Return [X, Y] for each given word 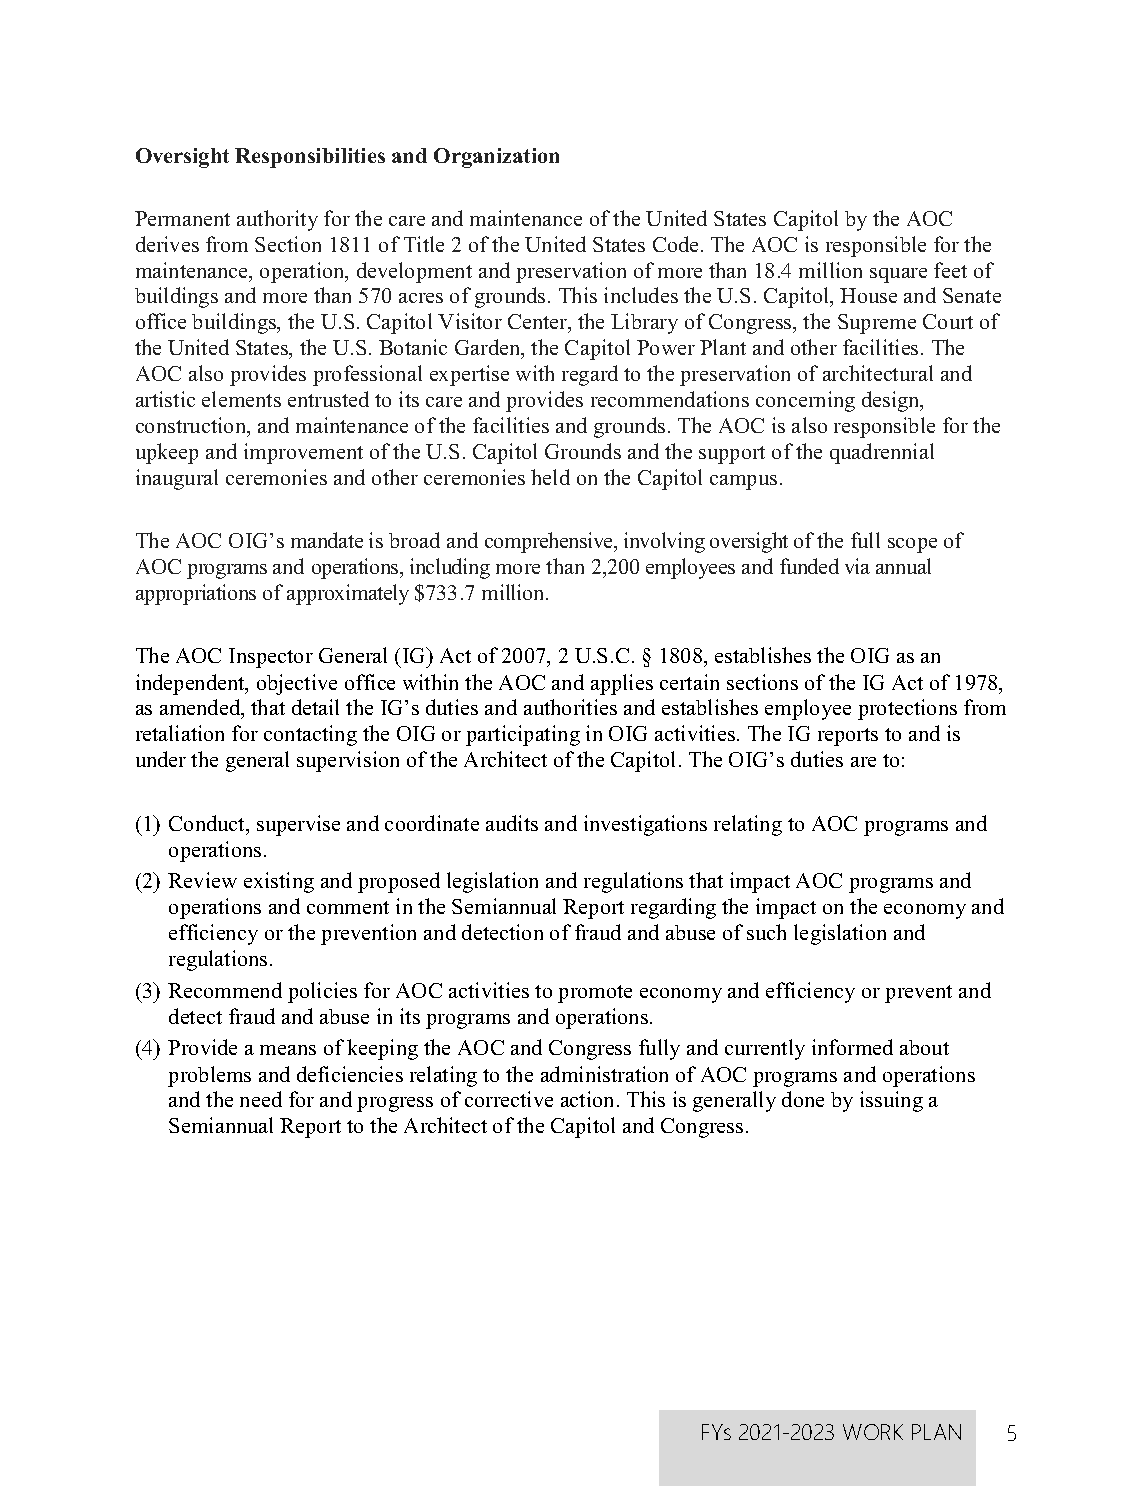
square [898, 275]
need [261, 1099]
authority [277, 220]
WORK [873, 1432]
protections [907, 709]
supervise [298, 825]
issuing [891, 1101]
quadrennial [882, 453]
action [587, 1099]
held [550, 477]
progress [395, 1104]
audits [512, 823]
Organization [496, 158]
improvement [303, 453]
